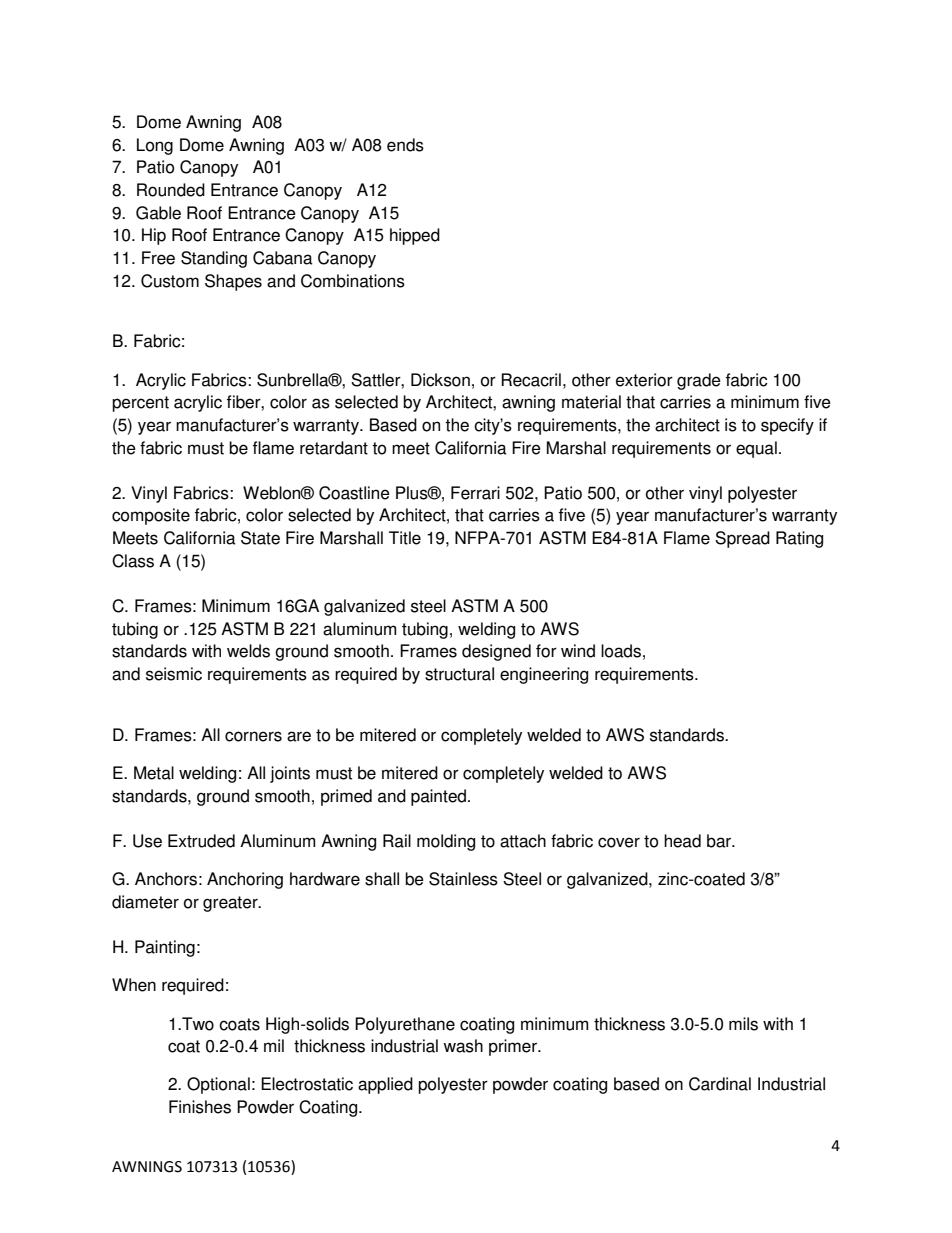 This page has width=952, height=1233. I want to click on Metal, so click(154, 773).
